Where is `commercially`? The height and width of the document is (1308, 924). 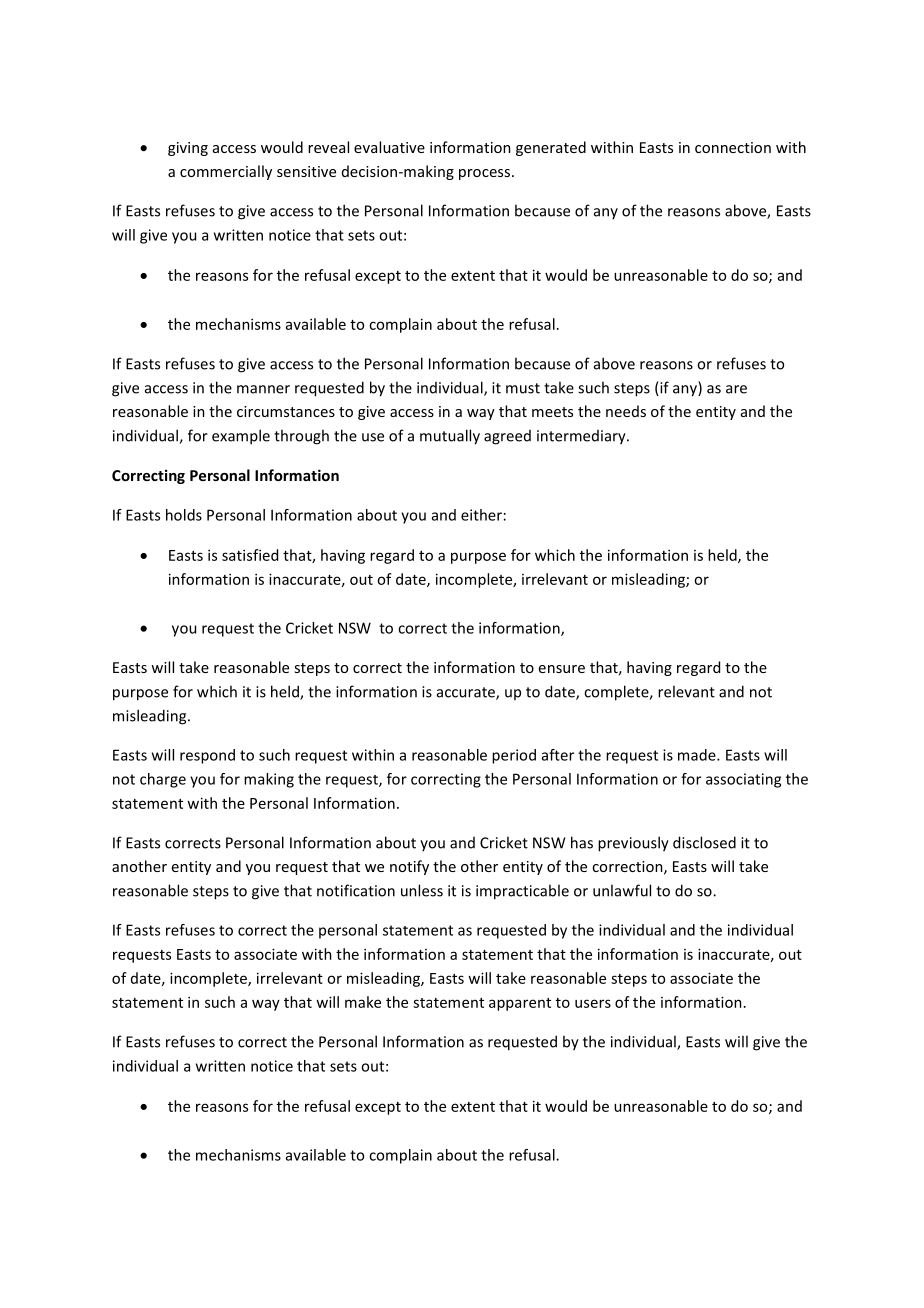 commercially is located at coordinates (226, 172).
